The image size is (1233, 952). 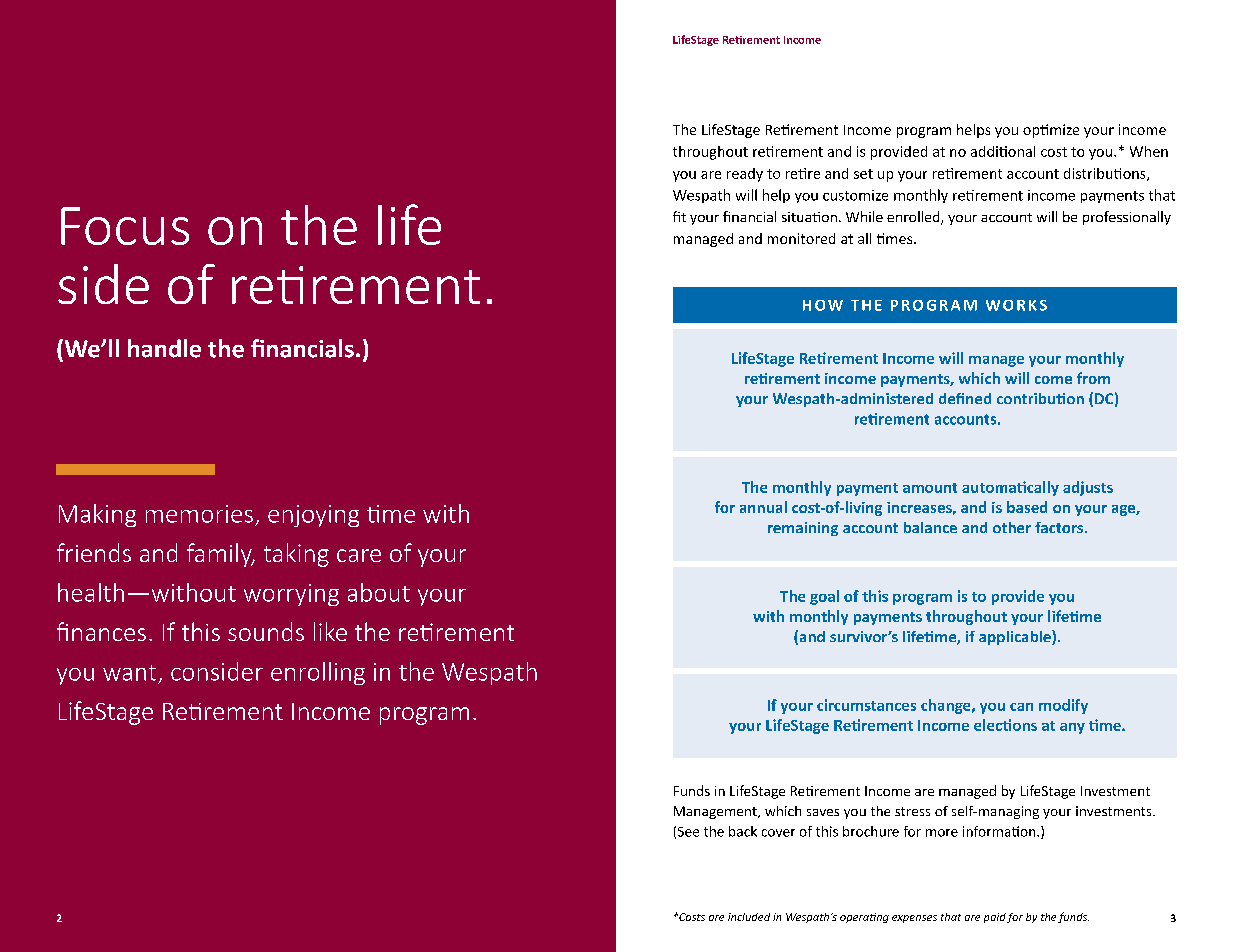 What do you see at coordinates (823, 305) in the document?
I see `HOW` at bounding box center [823, 305].
